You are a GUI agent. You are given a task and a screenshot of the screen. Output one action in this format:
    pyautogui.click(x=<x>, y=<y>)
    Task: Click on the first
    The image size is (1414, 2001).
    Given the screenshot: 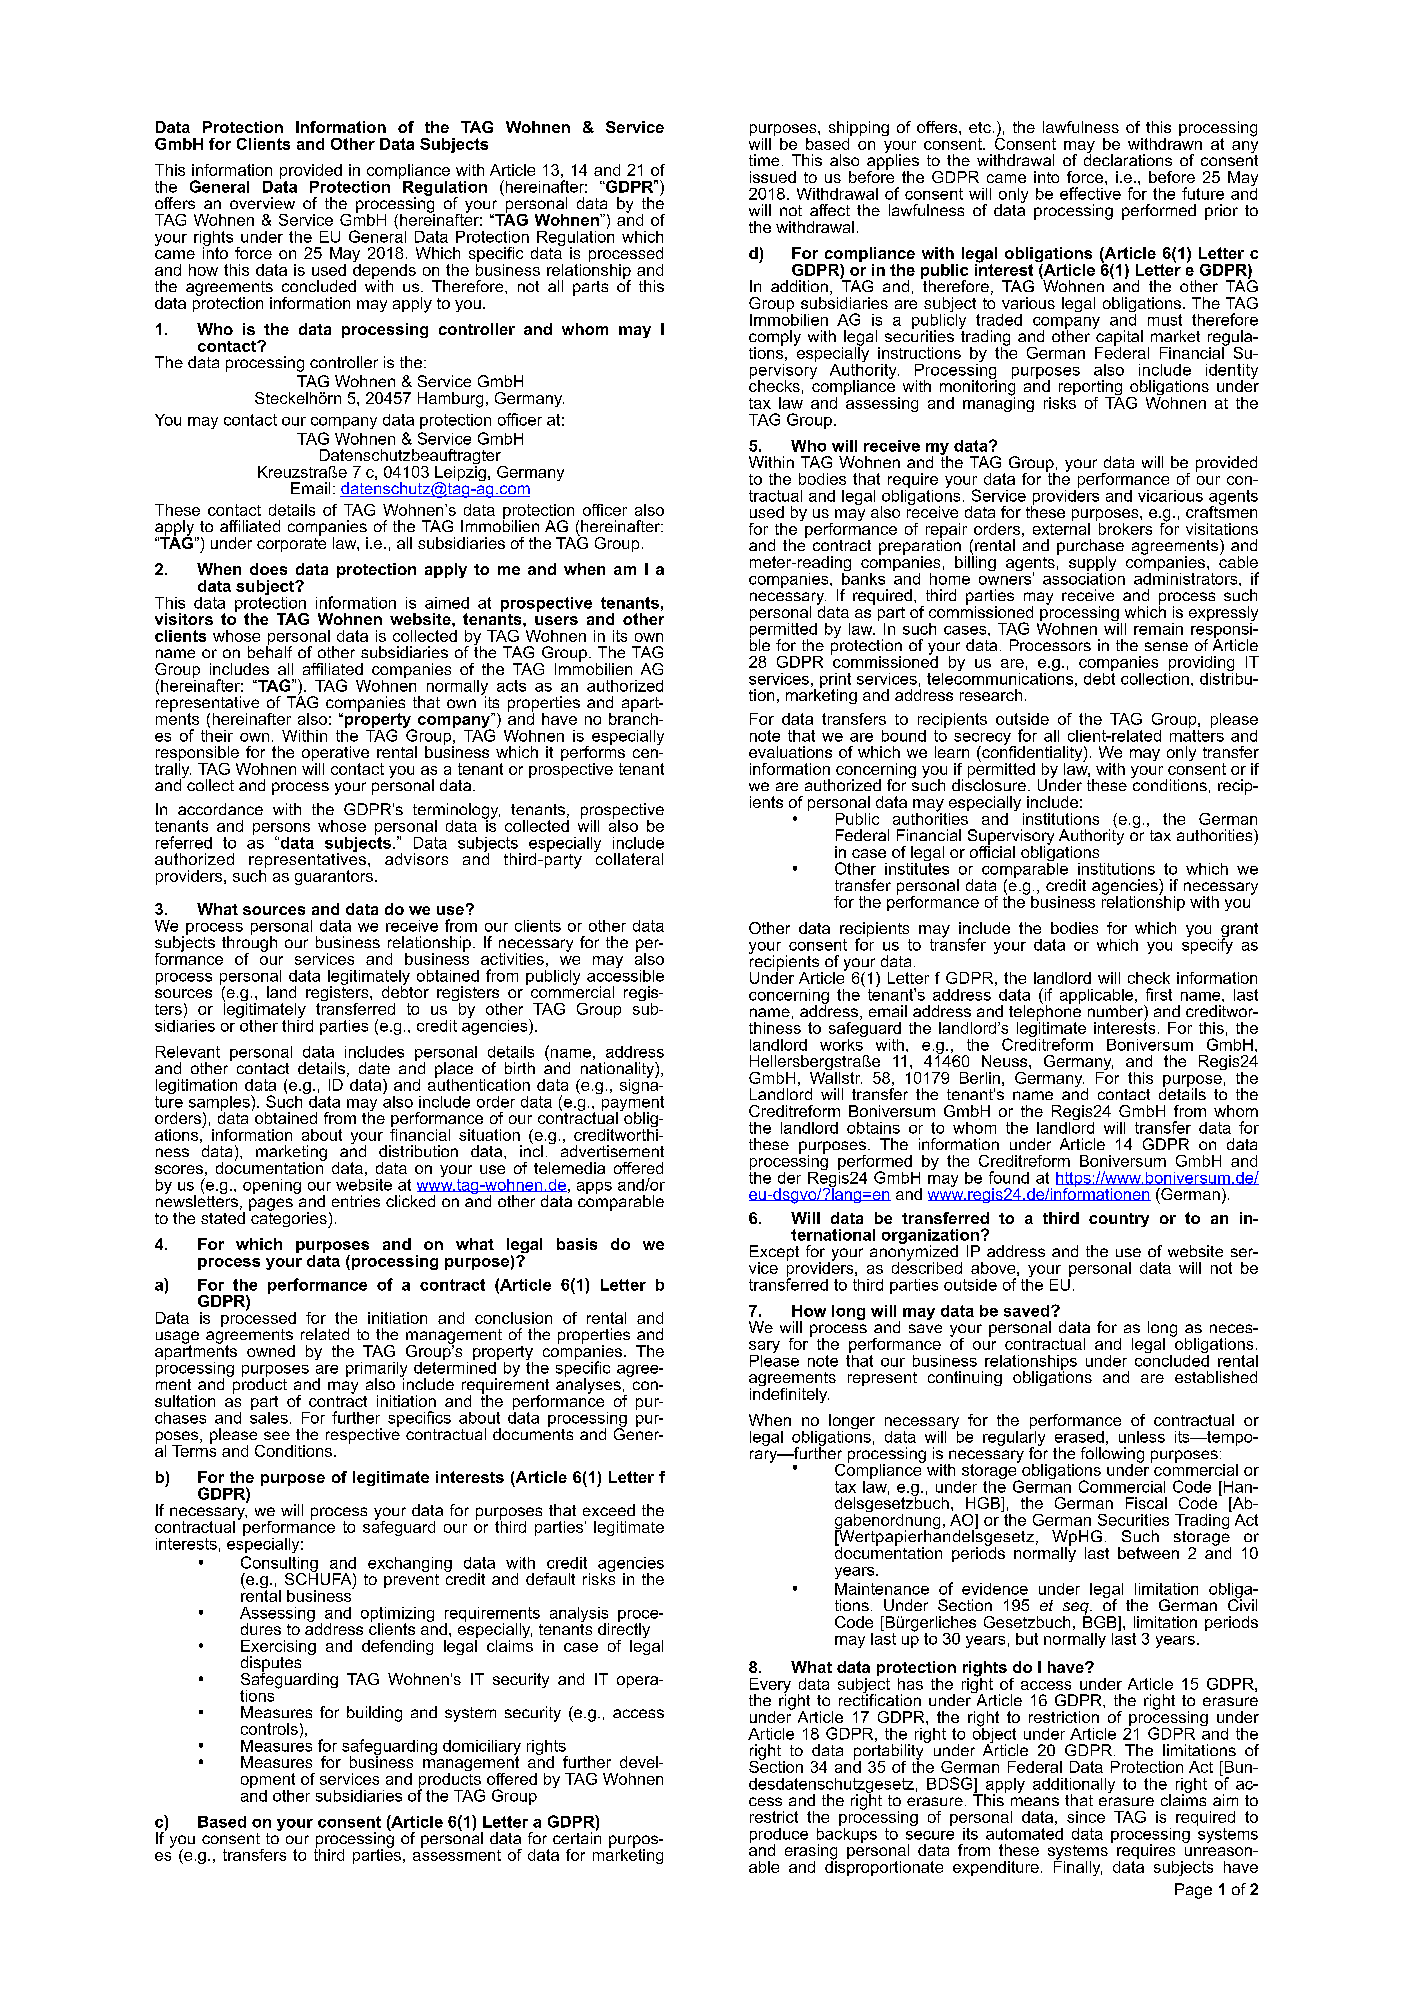 What is the action you would take?
    pyautogui.click(x=1159, y=994)
